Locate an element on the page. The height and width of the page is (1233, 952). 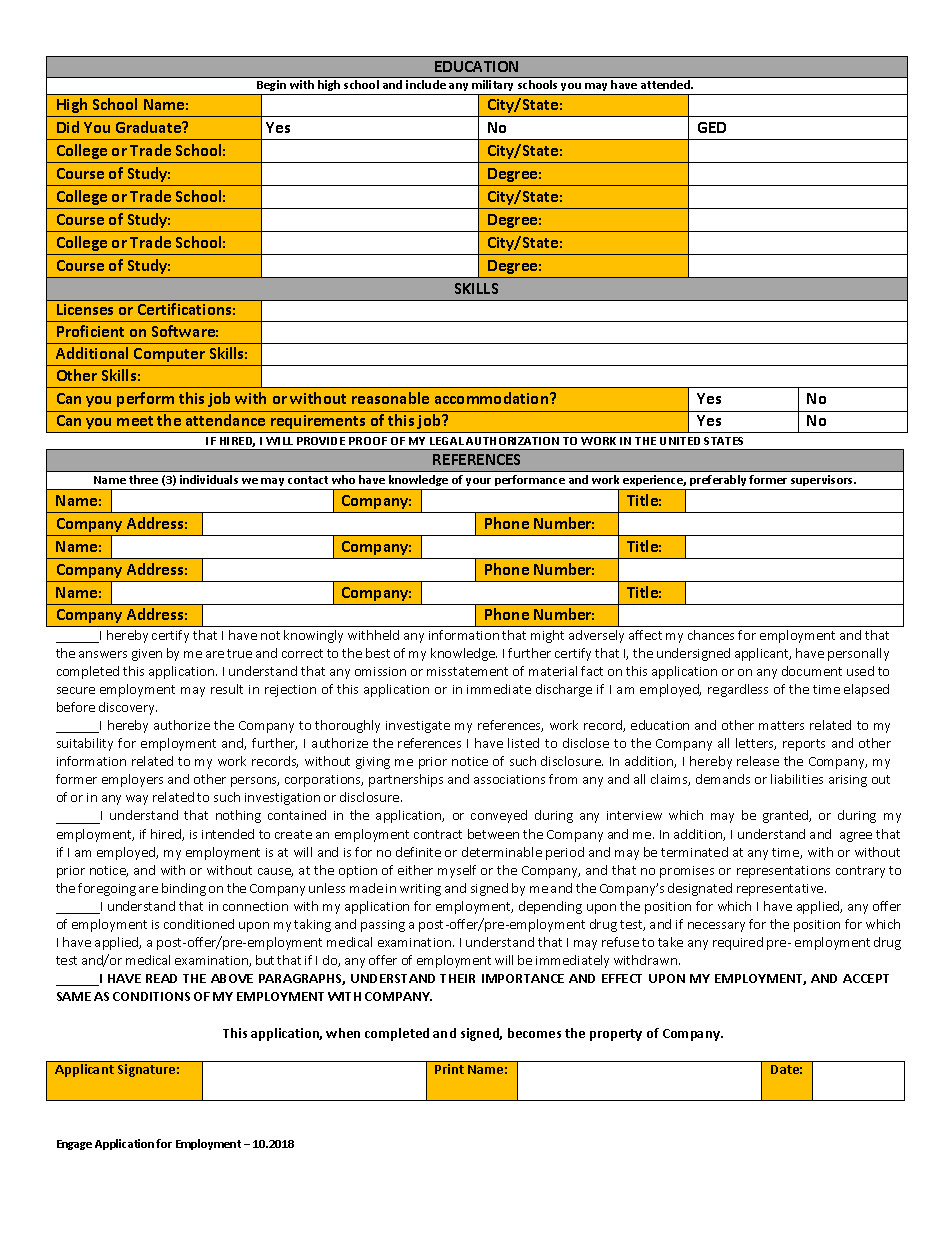
myself is located at coordinates (457, 871).
